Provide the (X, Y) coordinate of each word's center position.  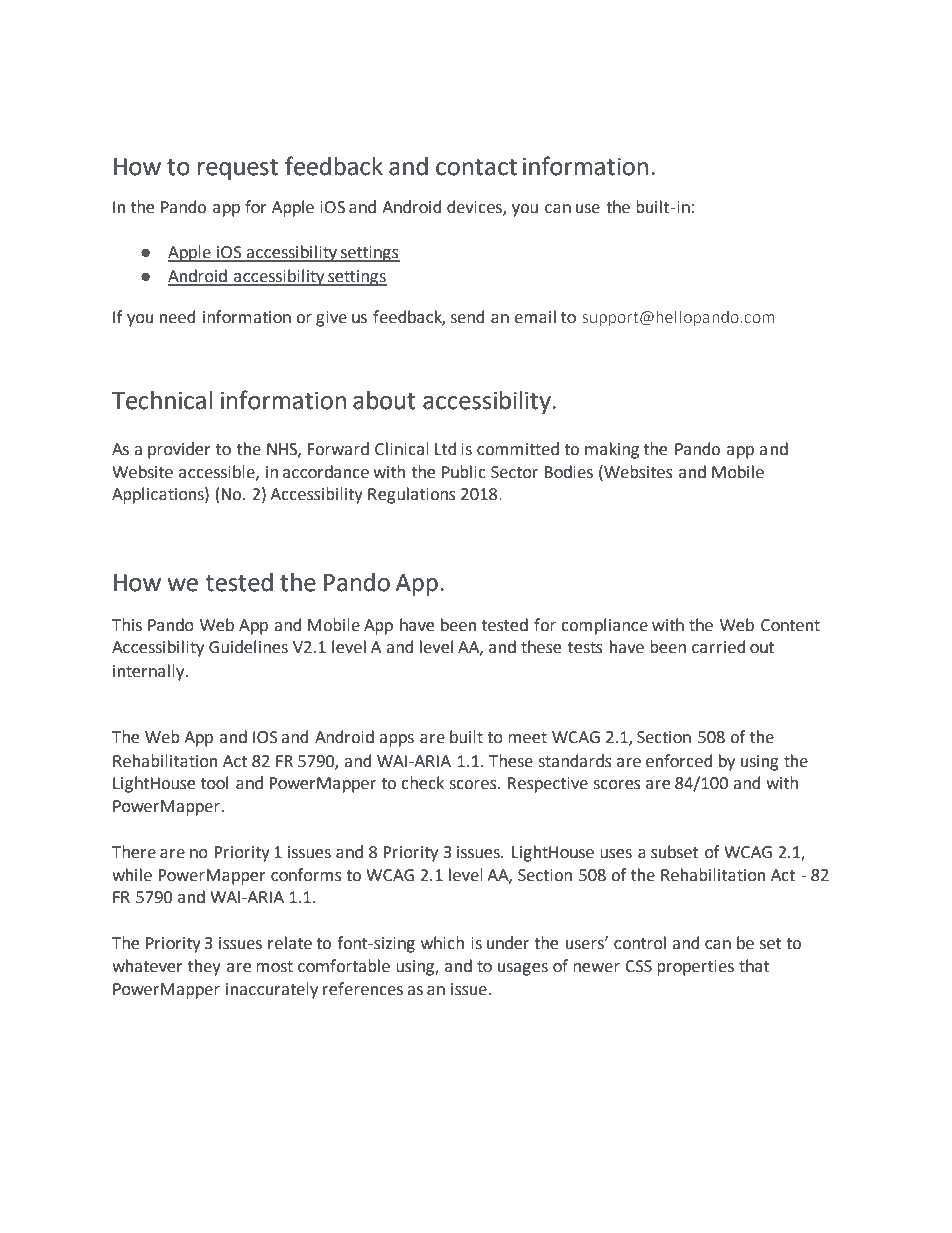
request (238, 169)
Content (790, 625)
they (204, 967)
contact (476, 167)
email (535, 317)
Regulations (412, 495)
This (127, 625)
